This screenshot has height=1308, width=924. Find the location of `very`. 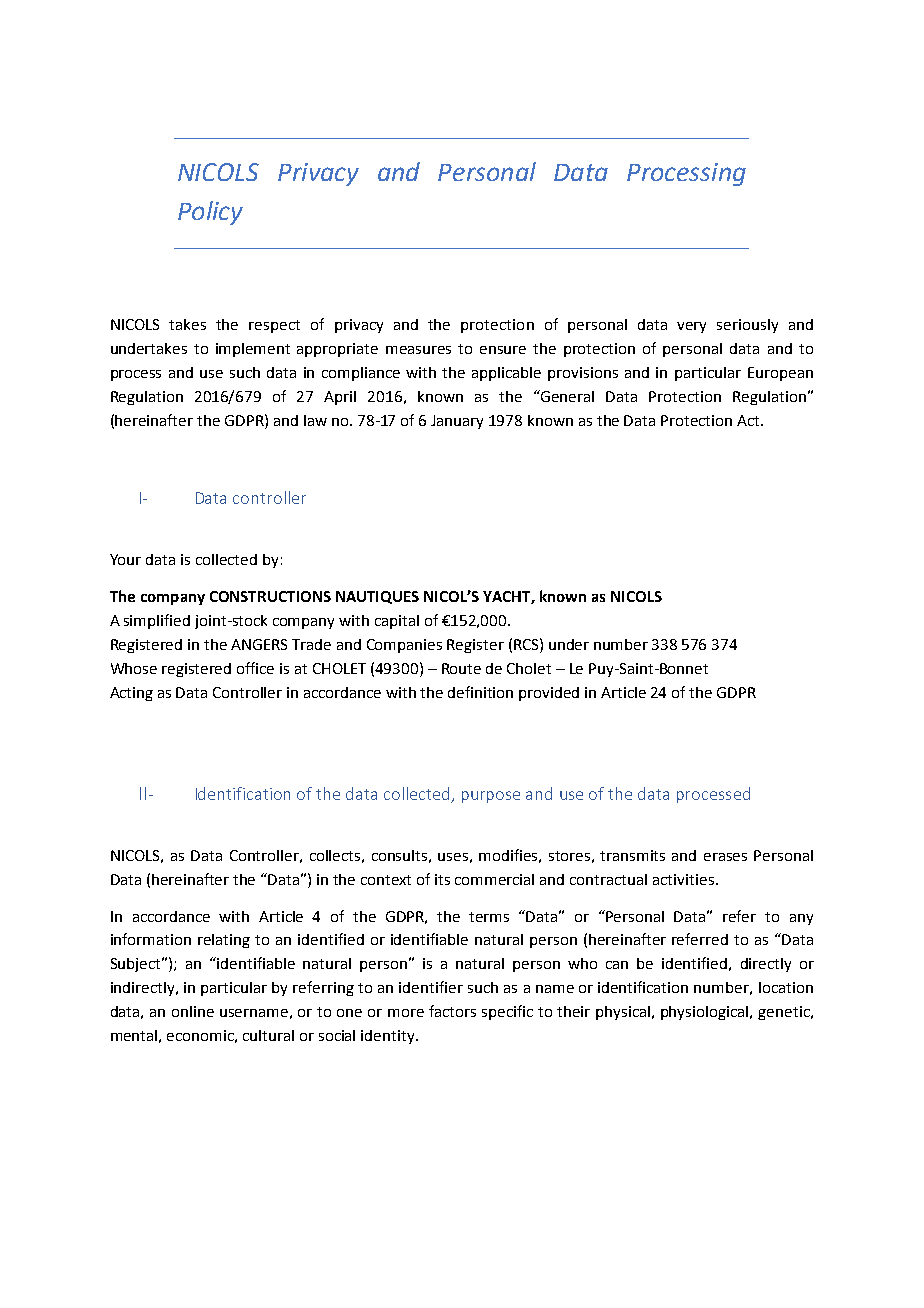

very is located at coordinates (691, 327).
